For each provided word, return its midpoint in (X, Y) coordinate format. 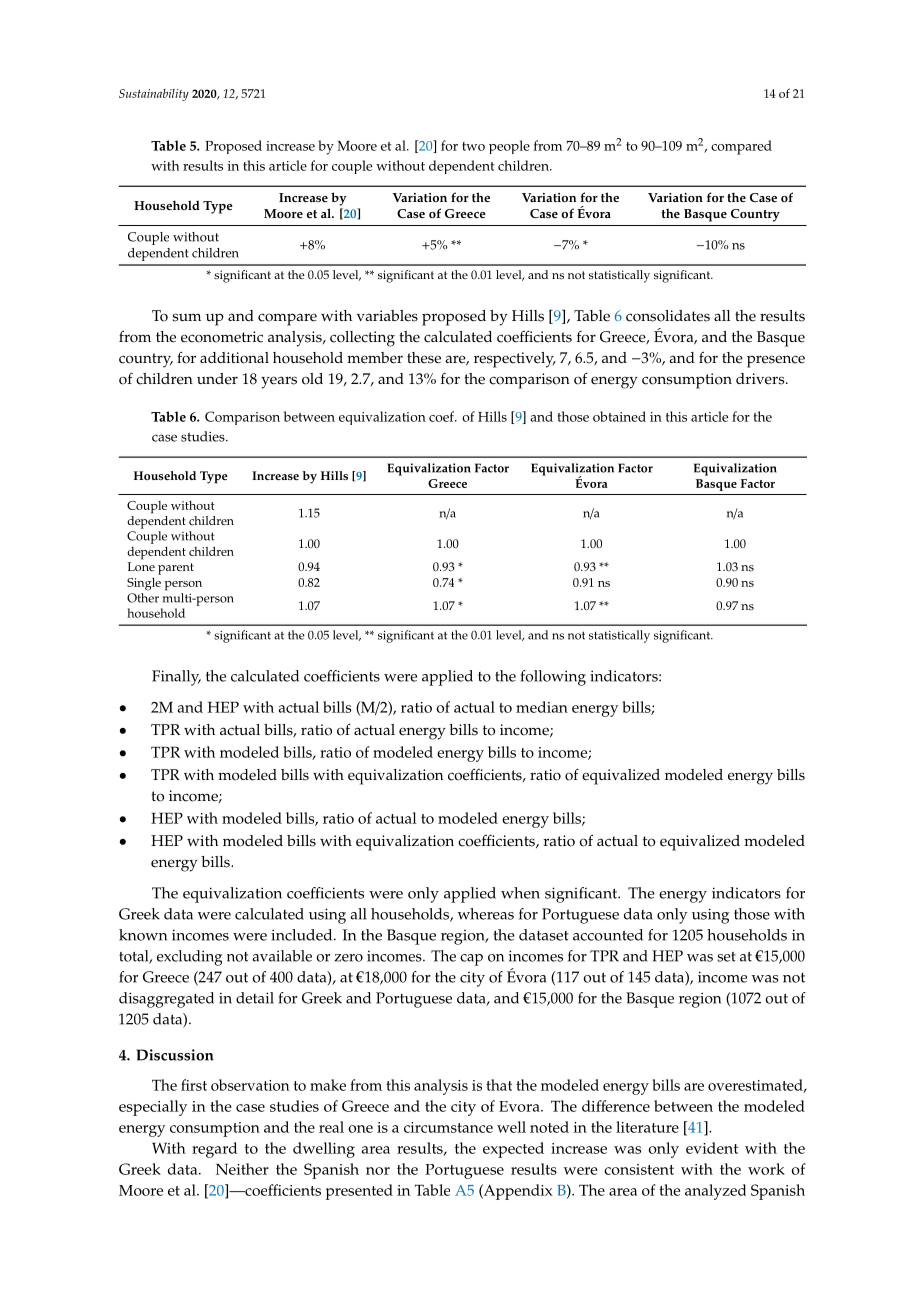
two (473, 146)
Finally (176, 678)
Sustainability (154, 95)
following (553, 678)
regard (214, 1150)
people (509, 147)
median (542, 707)
